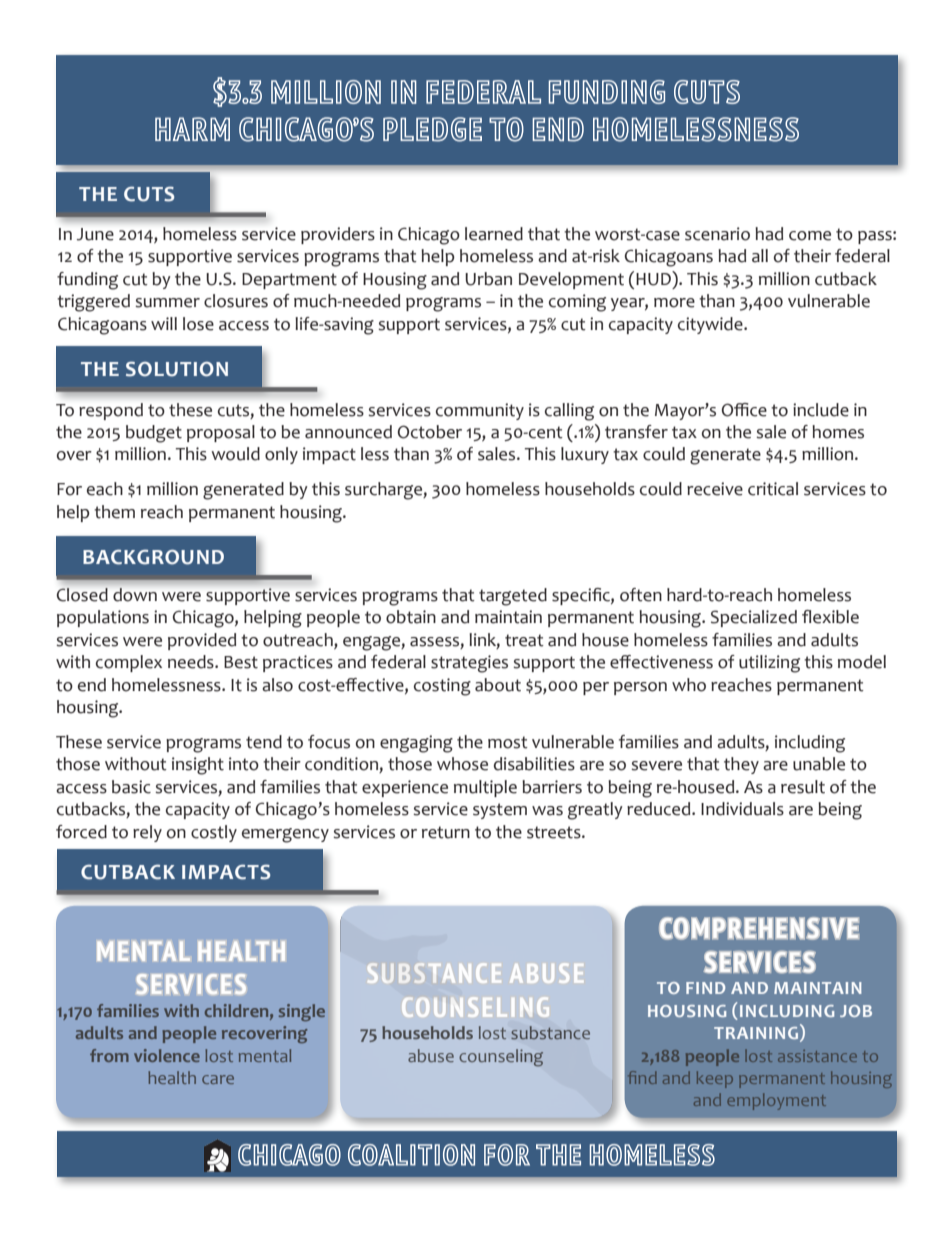  I want to click on needs, so click(192, 662).
